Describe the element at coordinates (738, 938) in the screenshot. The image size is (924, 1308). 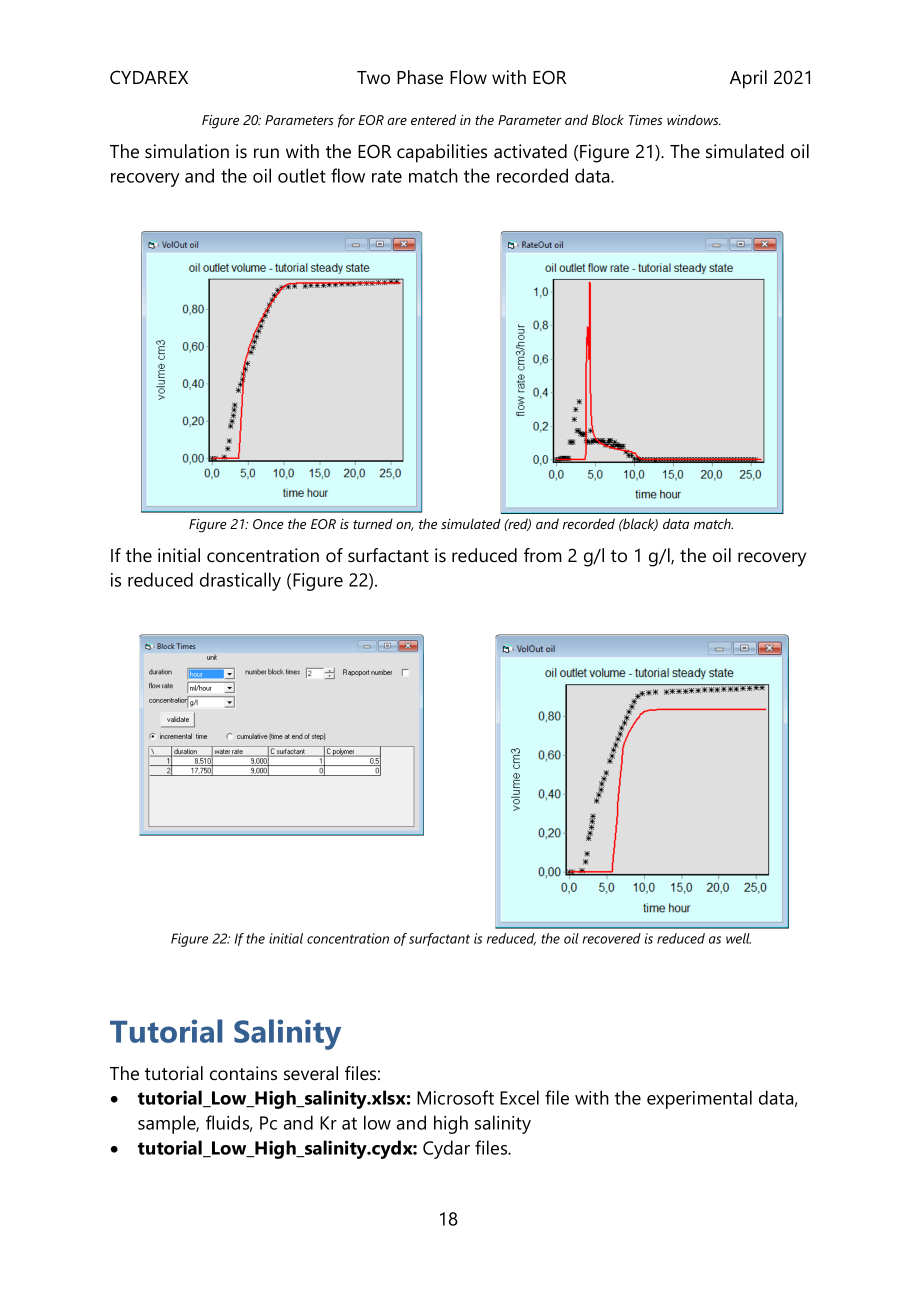
I see `well` at that location.
